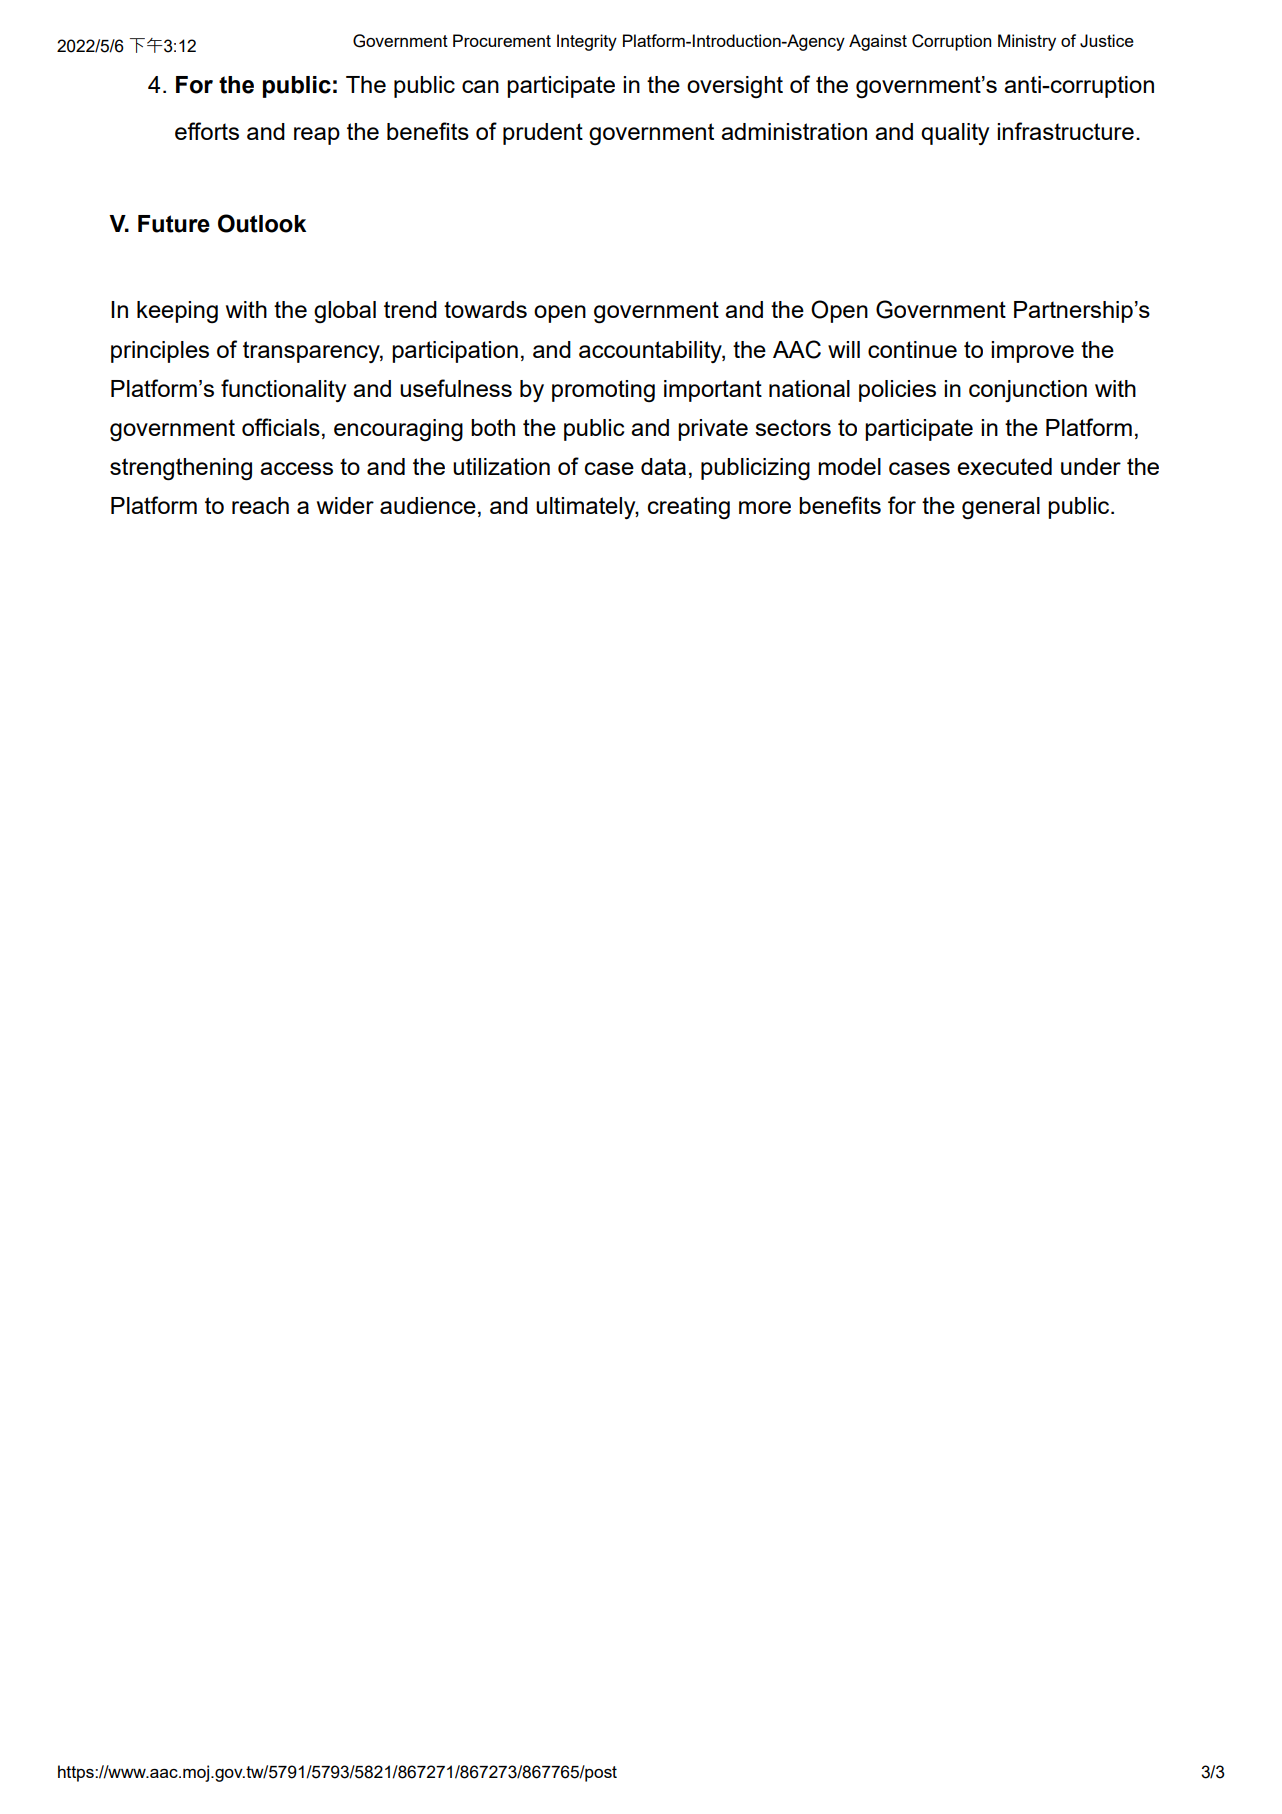  I want to click on infrastructure, so click(1065, 131).
